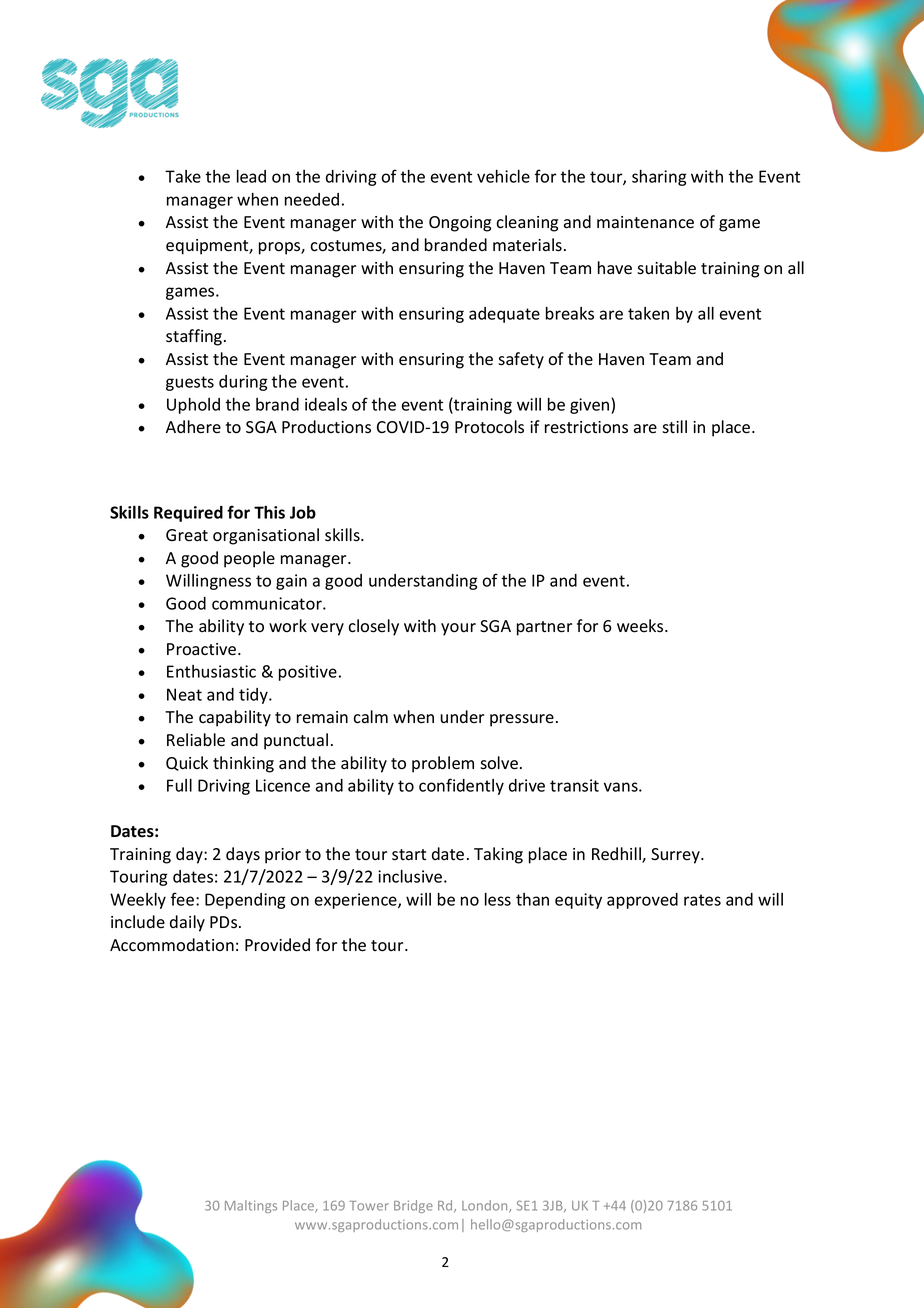  I want to click on Ongoing, so click(460, 224).
